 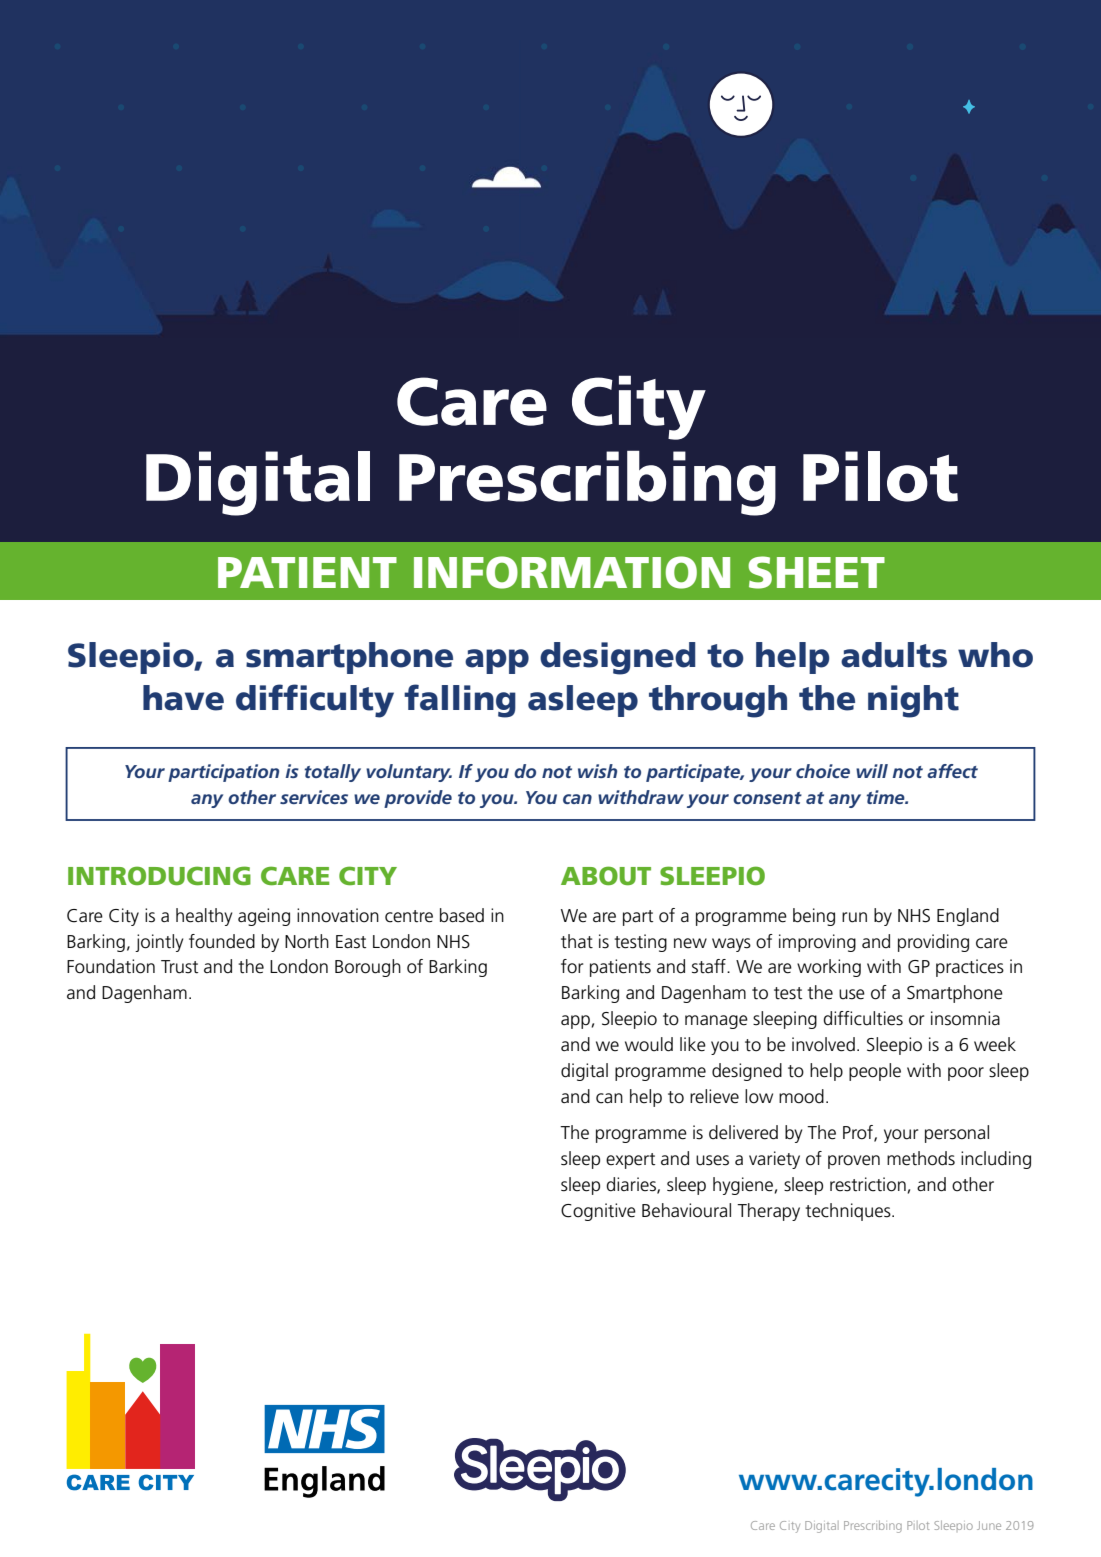 I want to click on SHEET, so click(x=816, y=572).
